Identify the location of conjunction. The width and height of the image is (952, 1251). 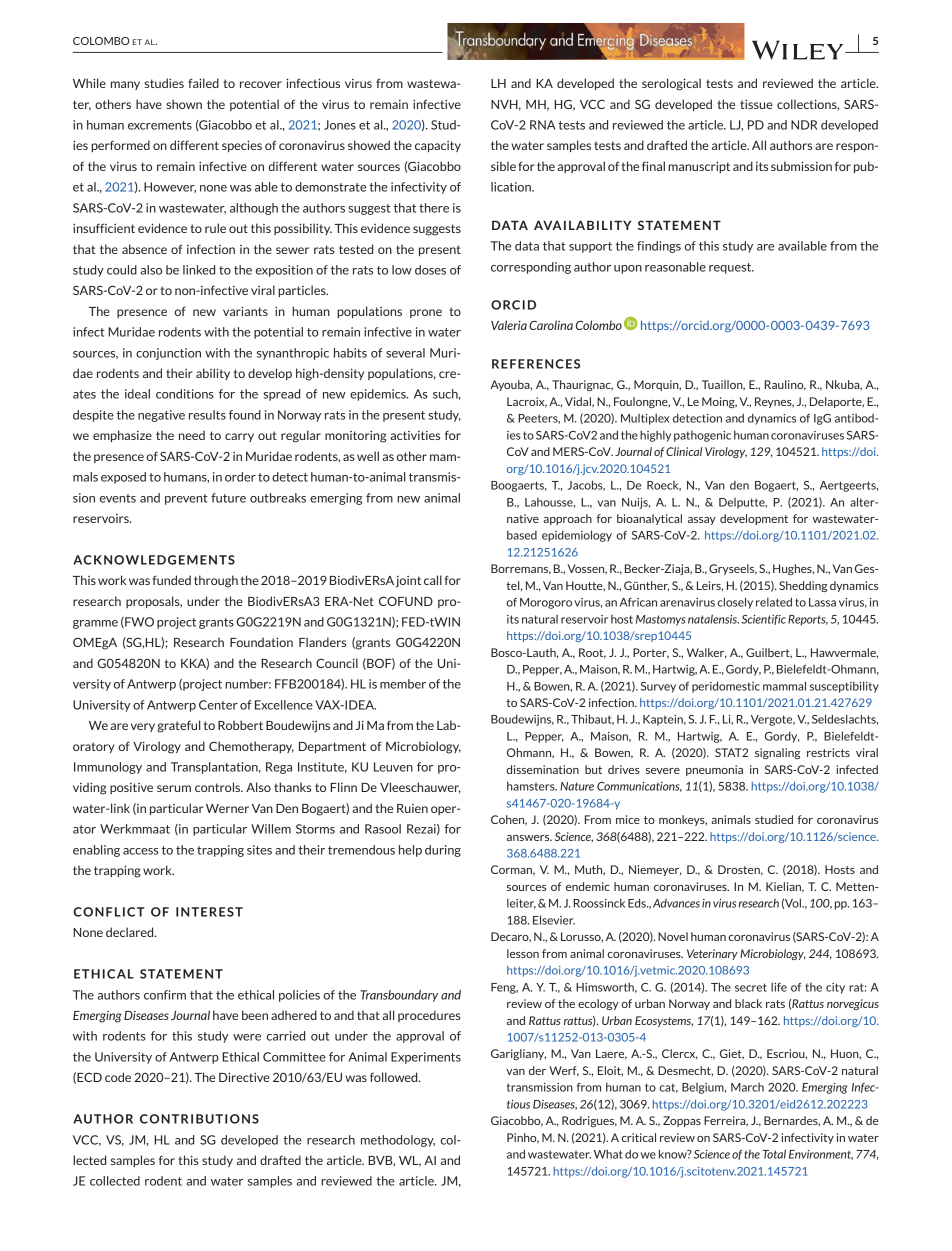
(168, 354).
